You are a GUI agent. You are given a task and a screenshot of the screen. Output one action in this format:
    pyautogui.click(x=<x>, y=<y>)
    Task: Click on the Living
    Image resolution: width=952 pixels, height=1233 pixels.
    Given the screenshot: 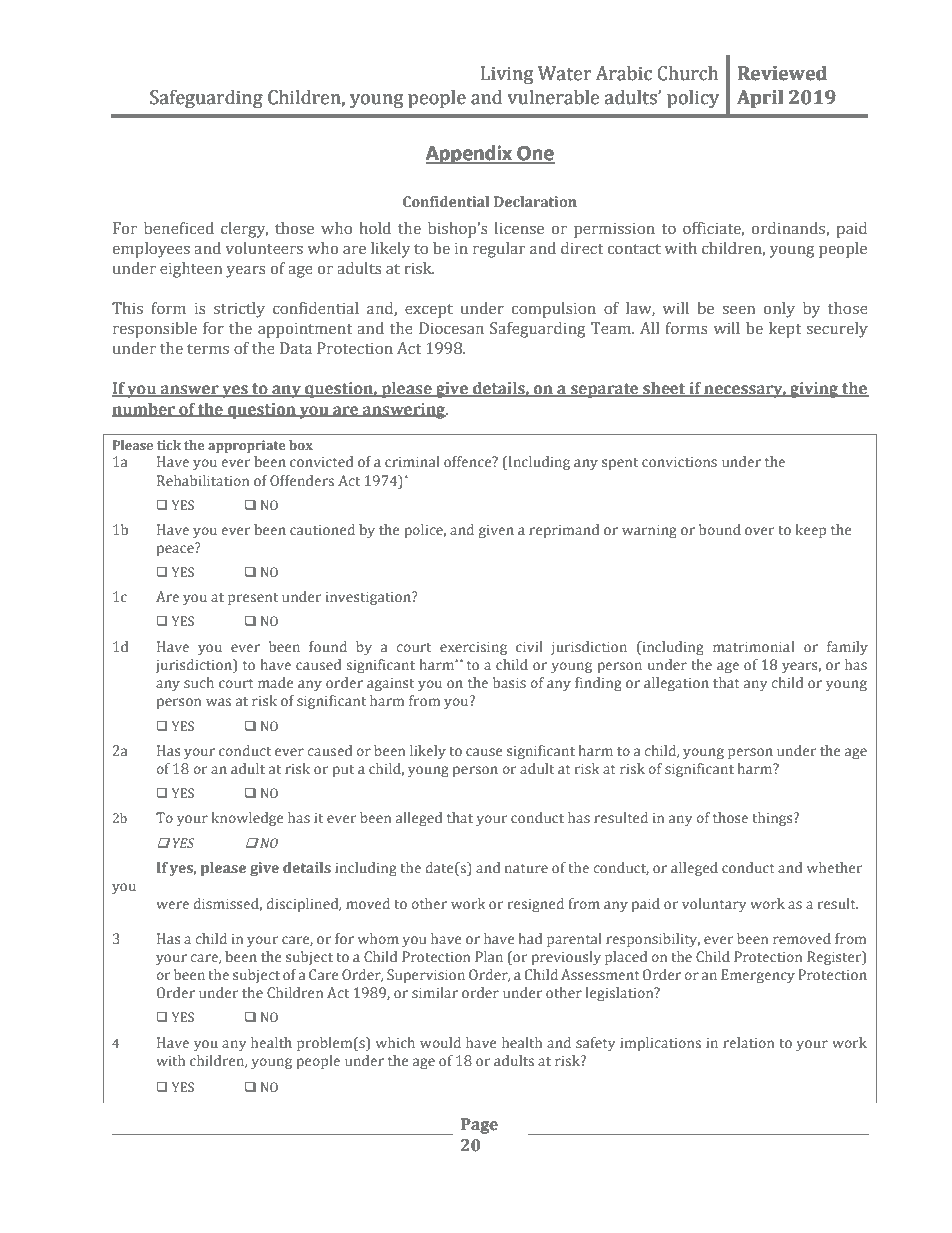 What is the action you would take?
    pyautogui.click(x=507, y=75)
